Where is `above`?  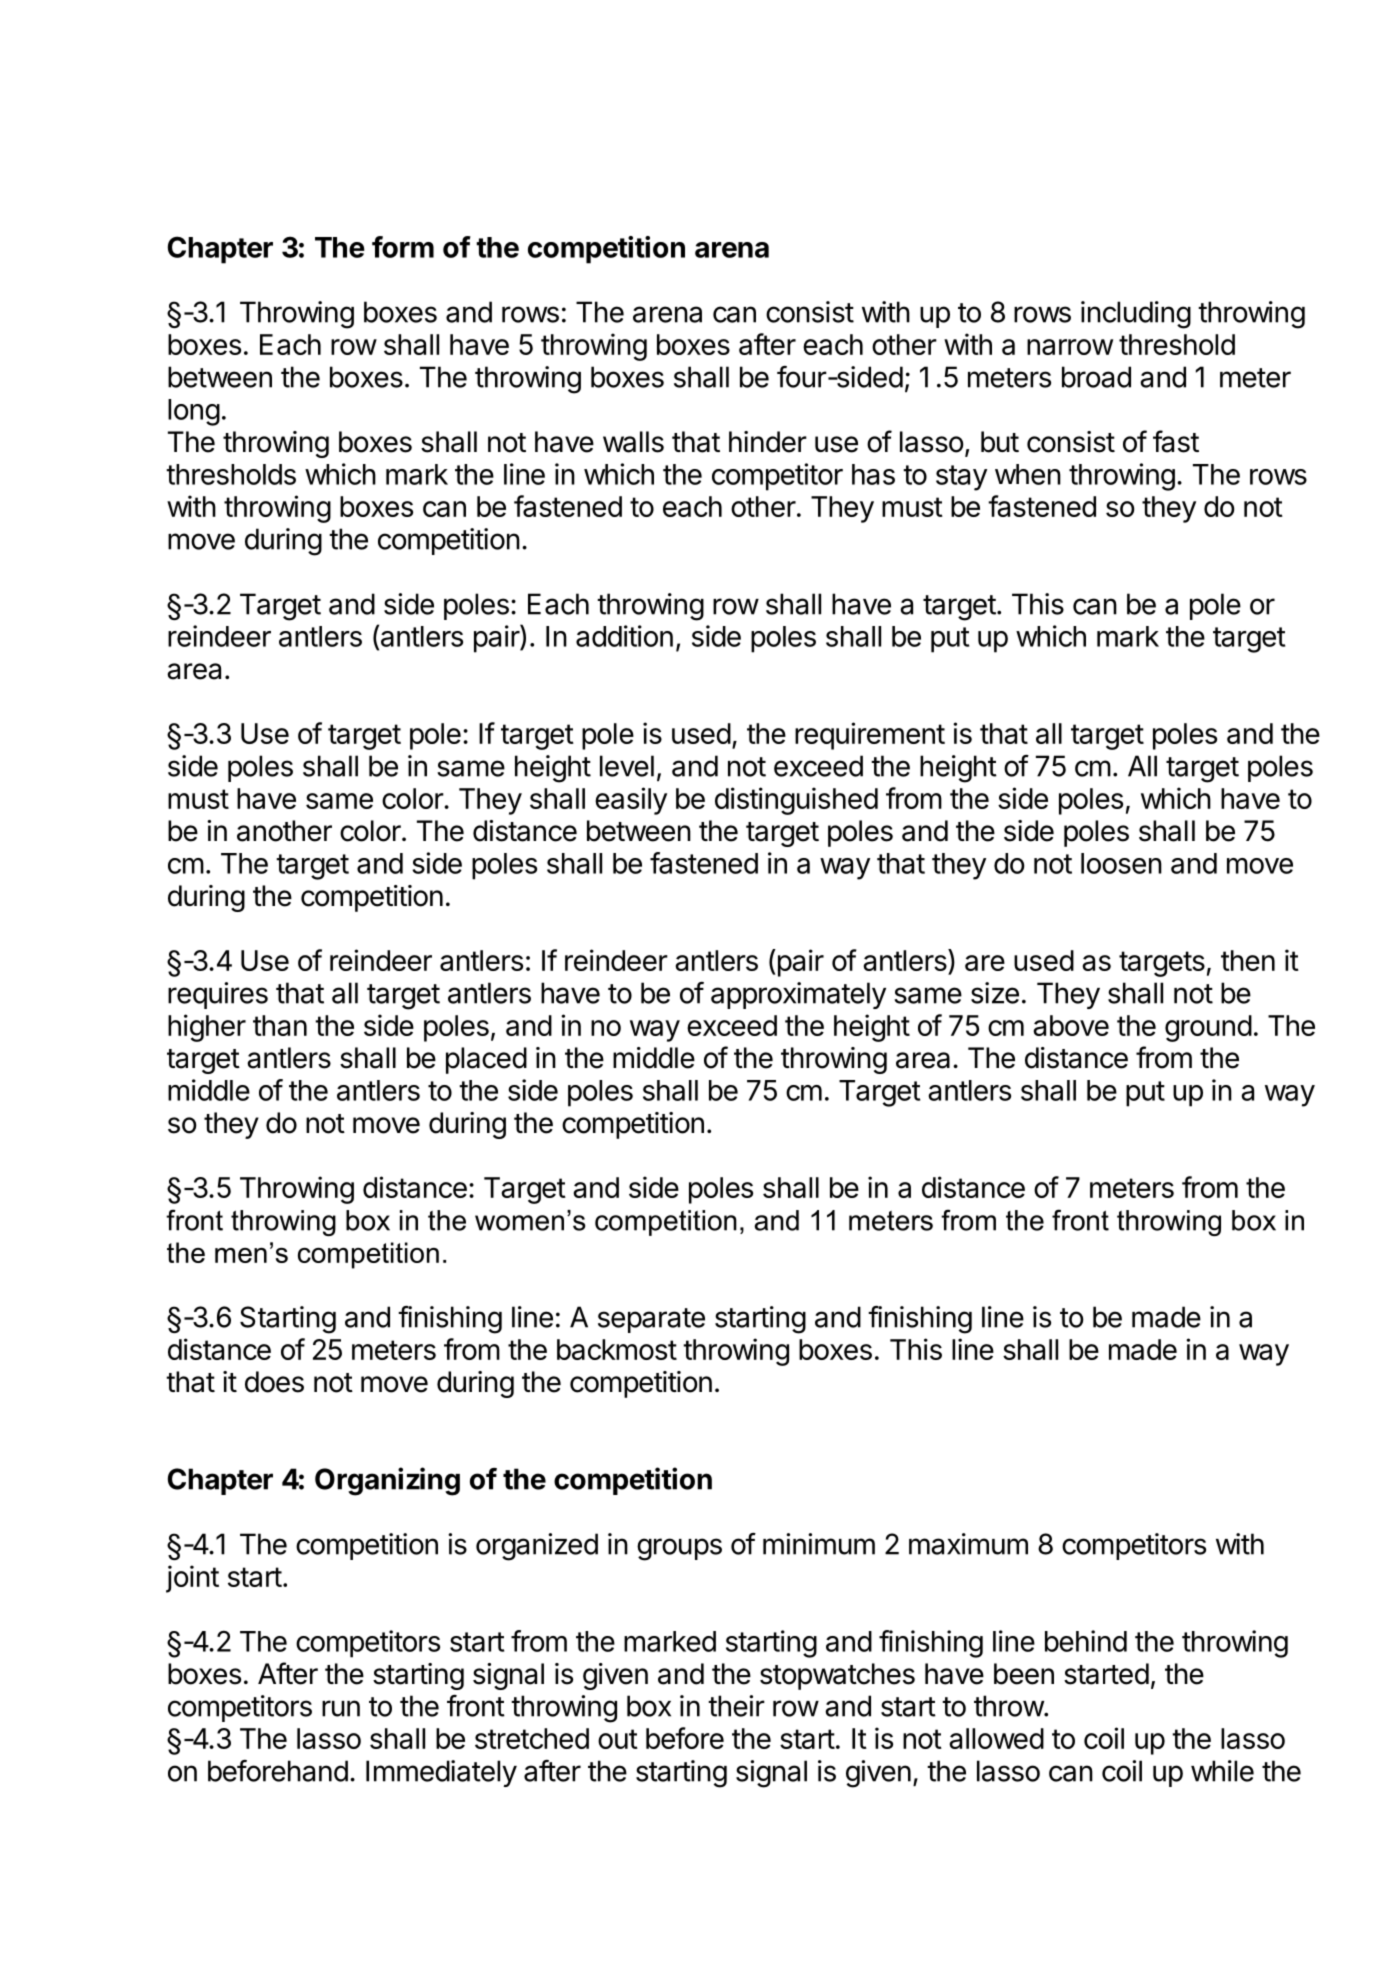
above is located at coordinates (1071, 1025).
